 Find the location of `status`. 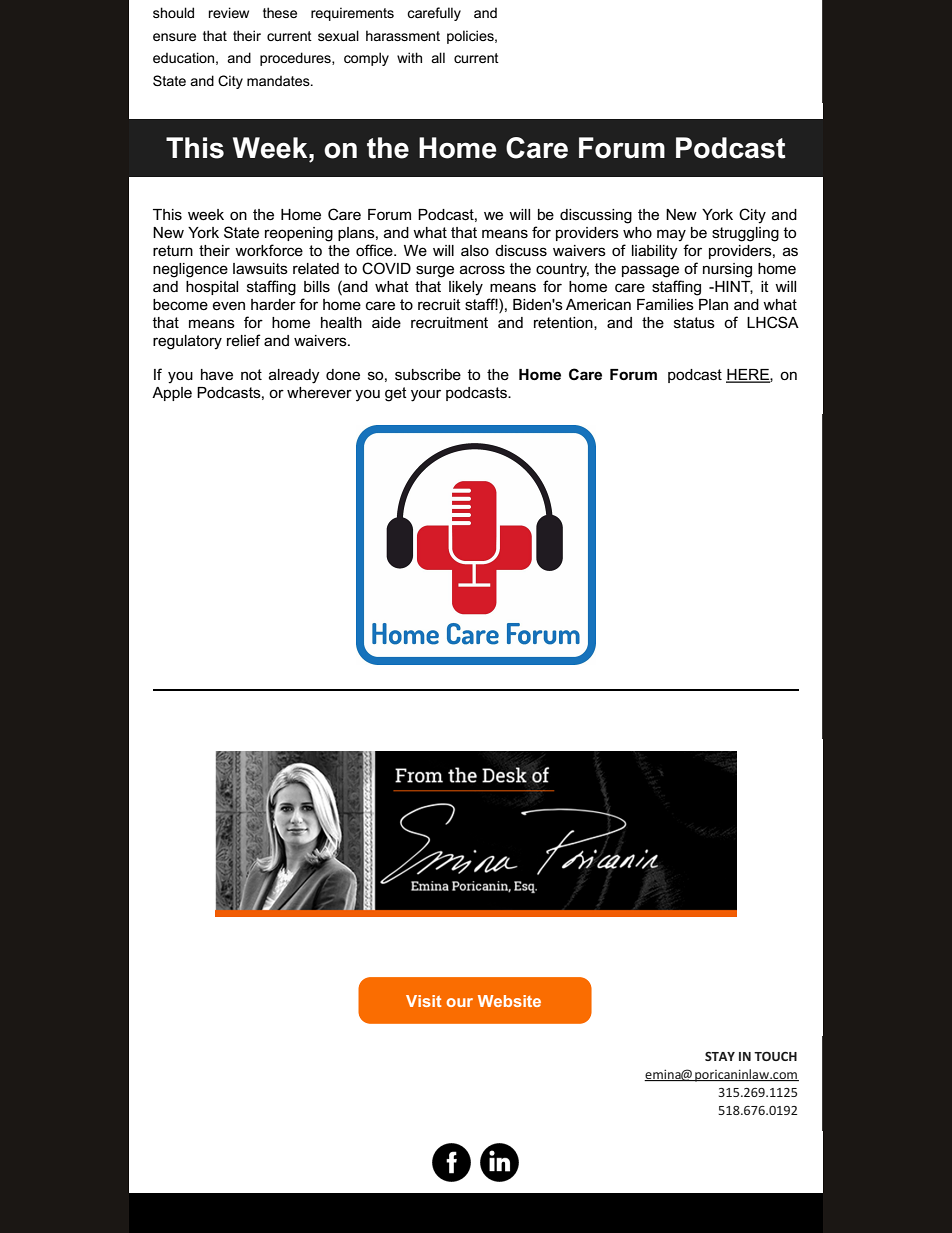

status is located at coordinates (694, 322).
